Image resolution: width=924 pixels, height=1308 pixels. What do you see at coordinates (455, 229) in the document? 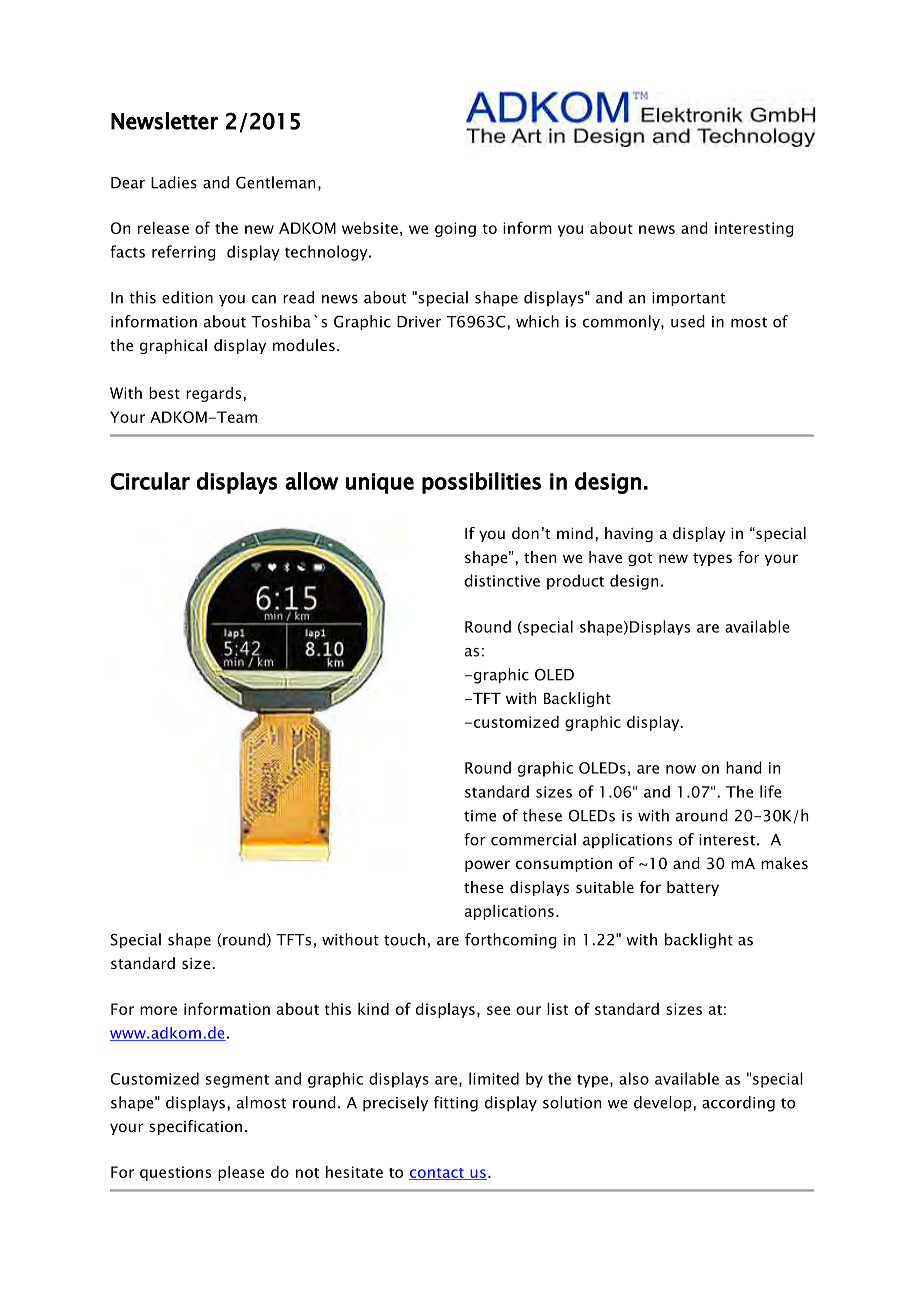
I see `going` at bounding box center [455, 229].
